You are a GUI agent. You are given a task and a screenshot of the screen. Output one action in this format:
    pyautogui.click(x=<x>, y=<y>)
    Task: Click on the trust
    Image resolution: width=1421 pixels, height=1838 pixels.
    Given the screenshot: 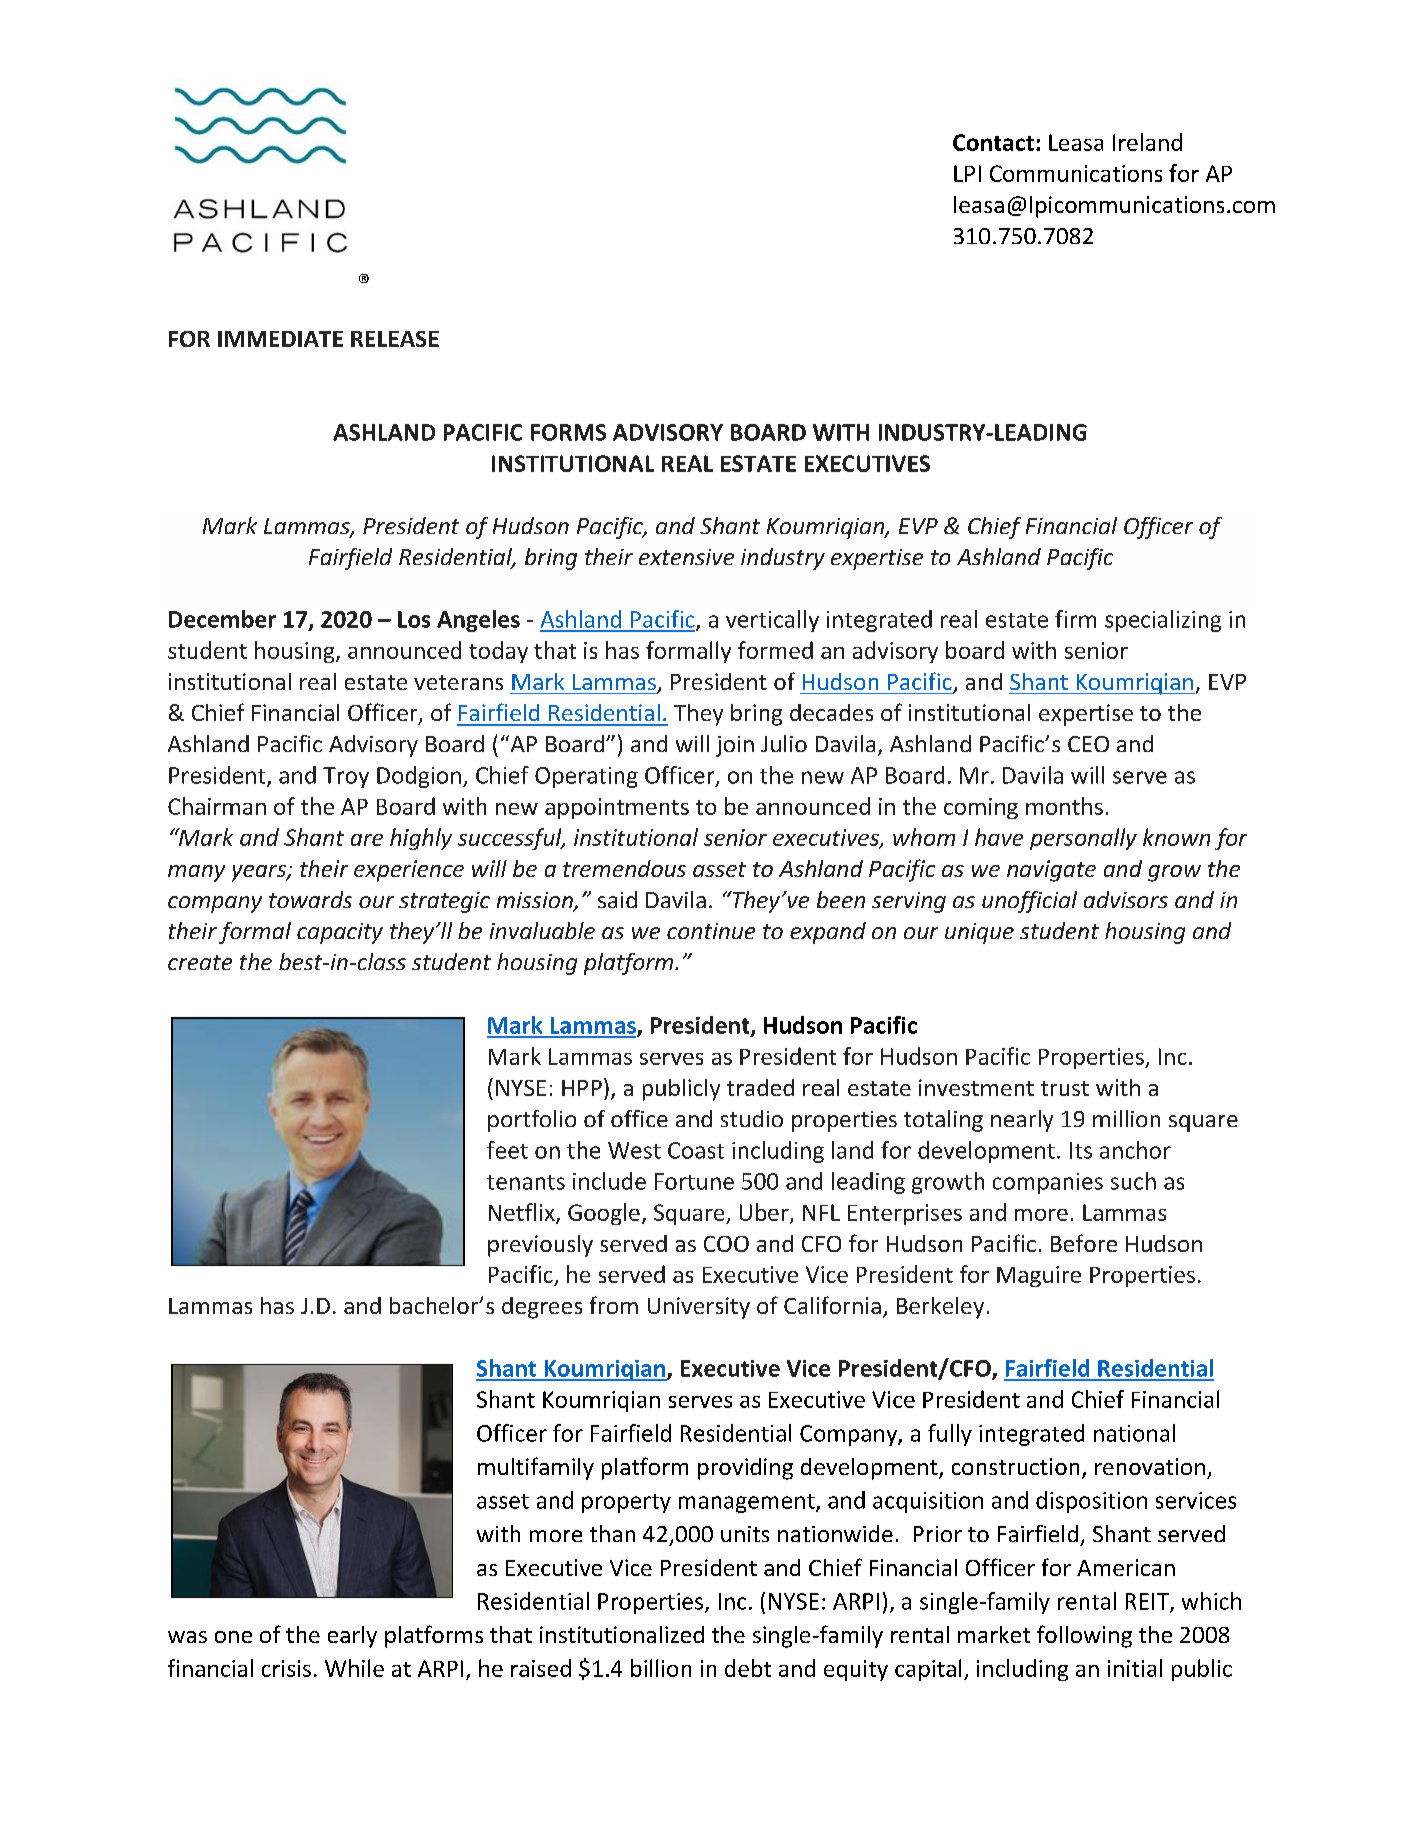 What is the action you would take?
    pyautogui.click(x=1065, y=1088)
